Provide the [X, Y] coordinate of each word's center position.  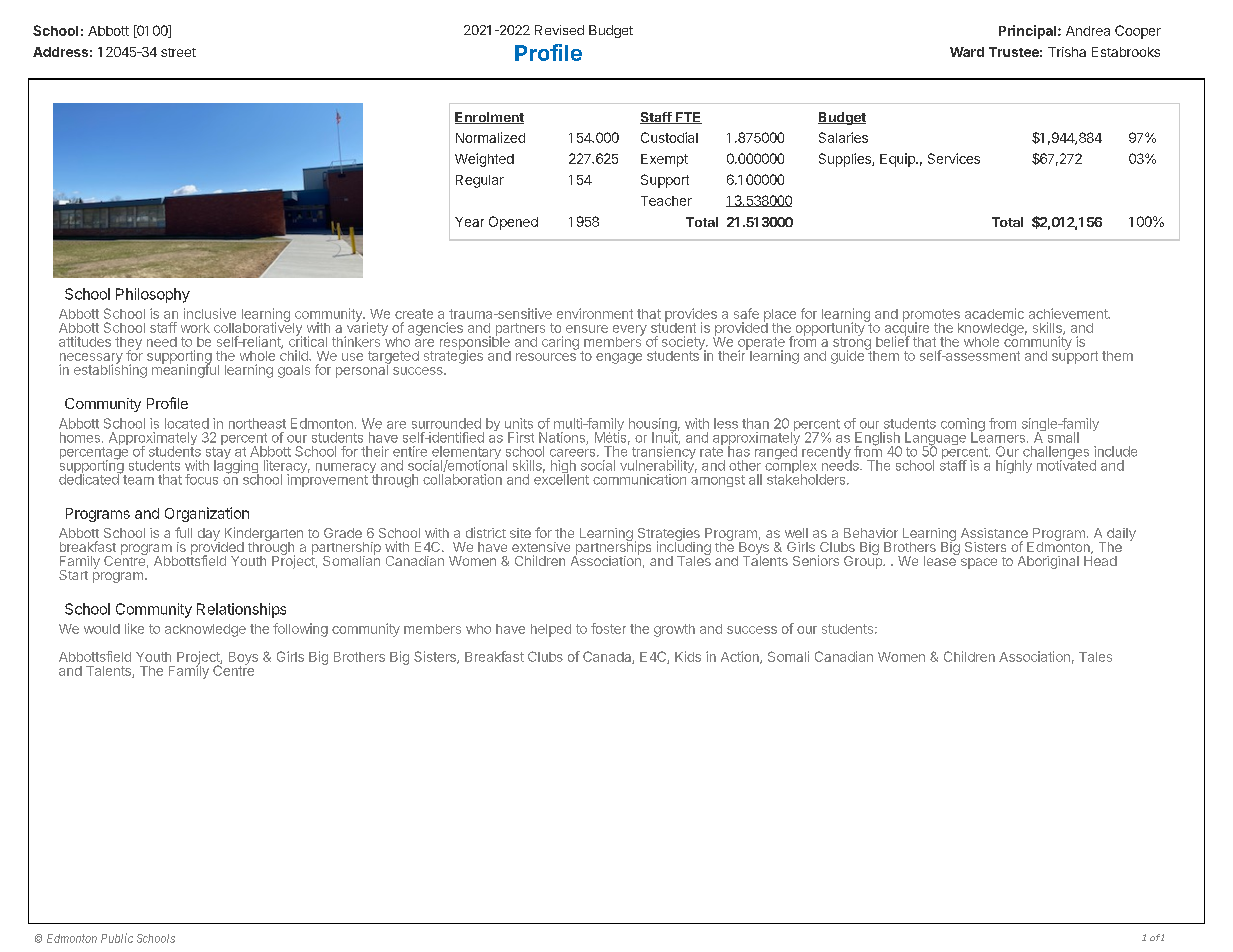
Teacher [666, 201]
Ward [967, 52]
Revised [559, 30]
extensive [541, 547]
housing [653, 426]
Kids [688, 656]
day [209, 535]
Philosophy [153, 295]
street [178, 52]
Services [954, 158]
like [134, 628]
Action [741, 657]
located [187, 423]
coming [963, 426]
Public [117, 938]
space [979, 563]
